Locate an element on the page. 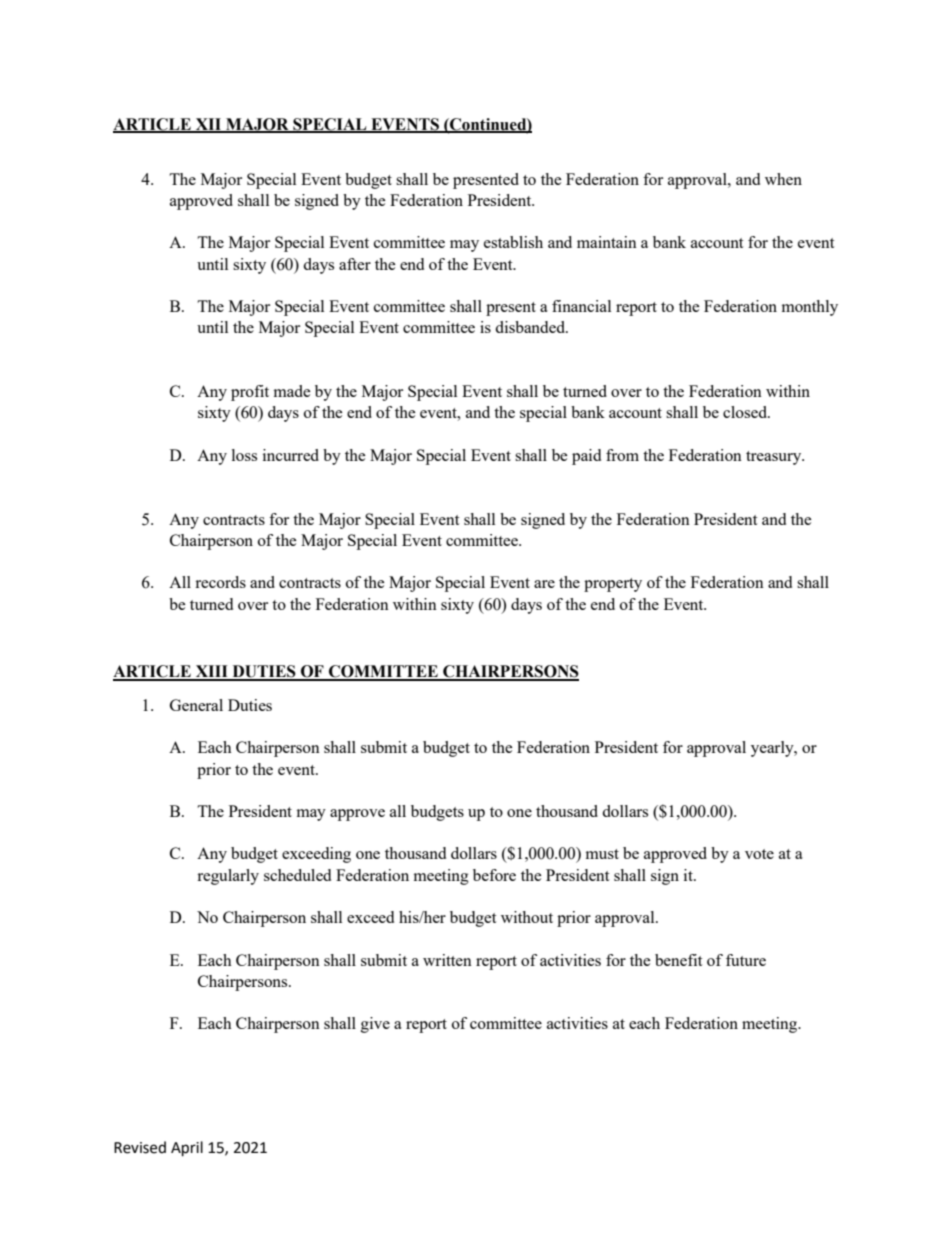 Image resolution: width=952 pixels, height=1233 pixels. closed is located at coordinates (746, 412).
